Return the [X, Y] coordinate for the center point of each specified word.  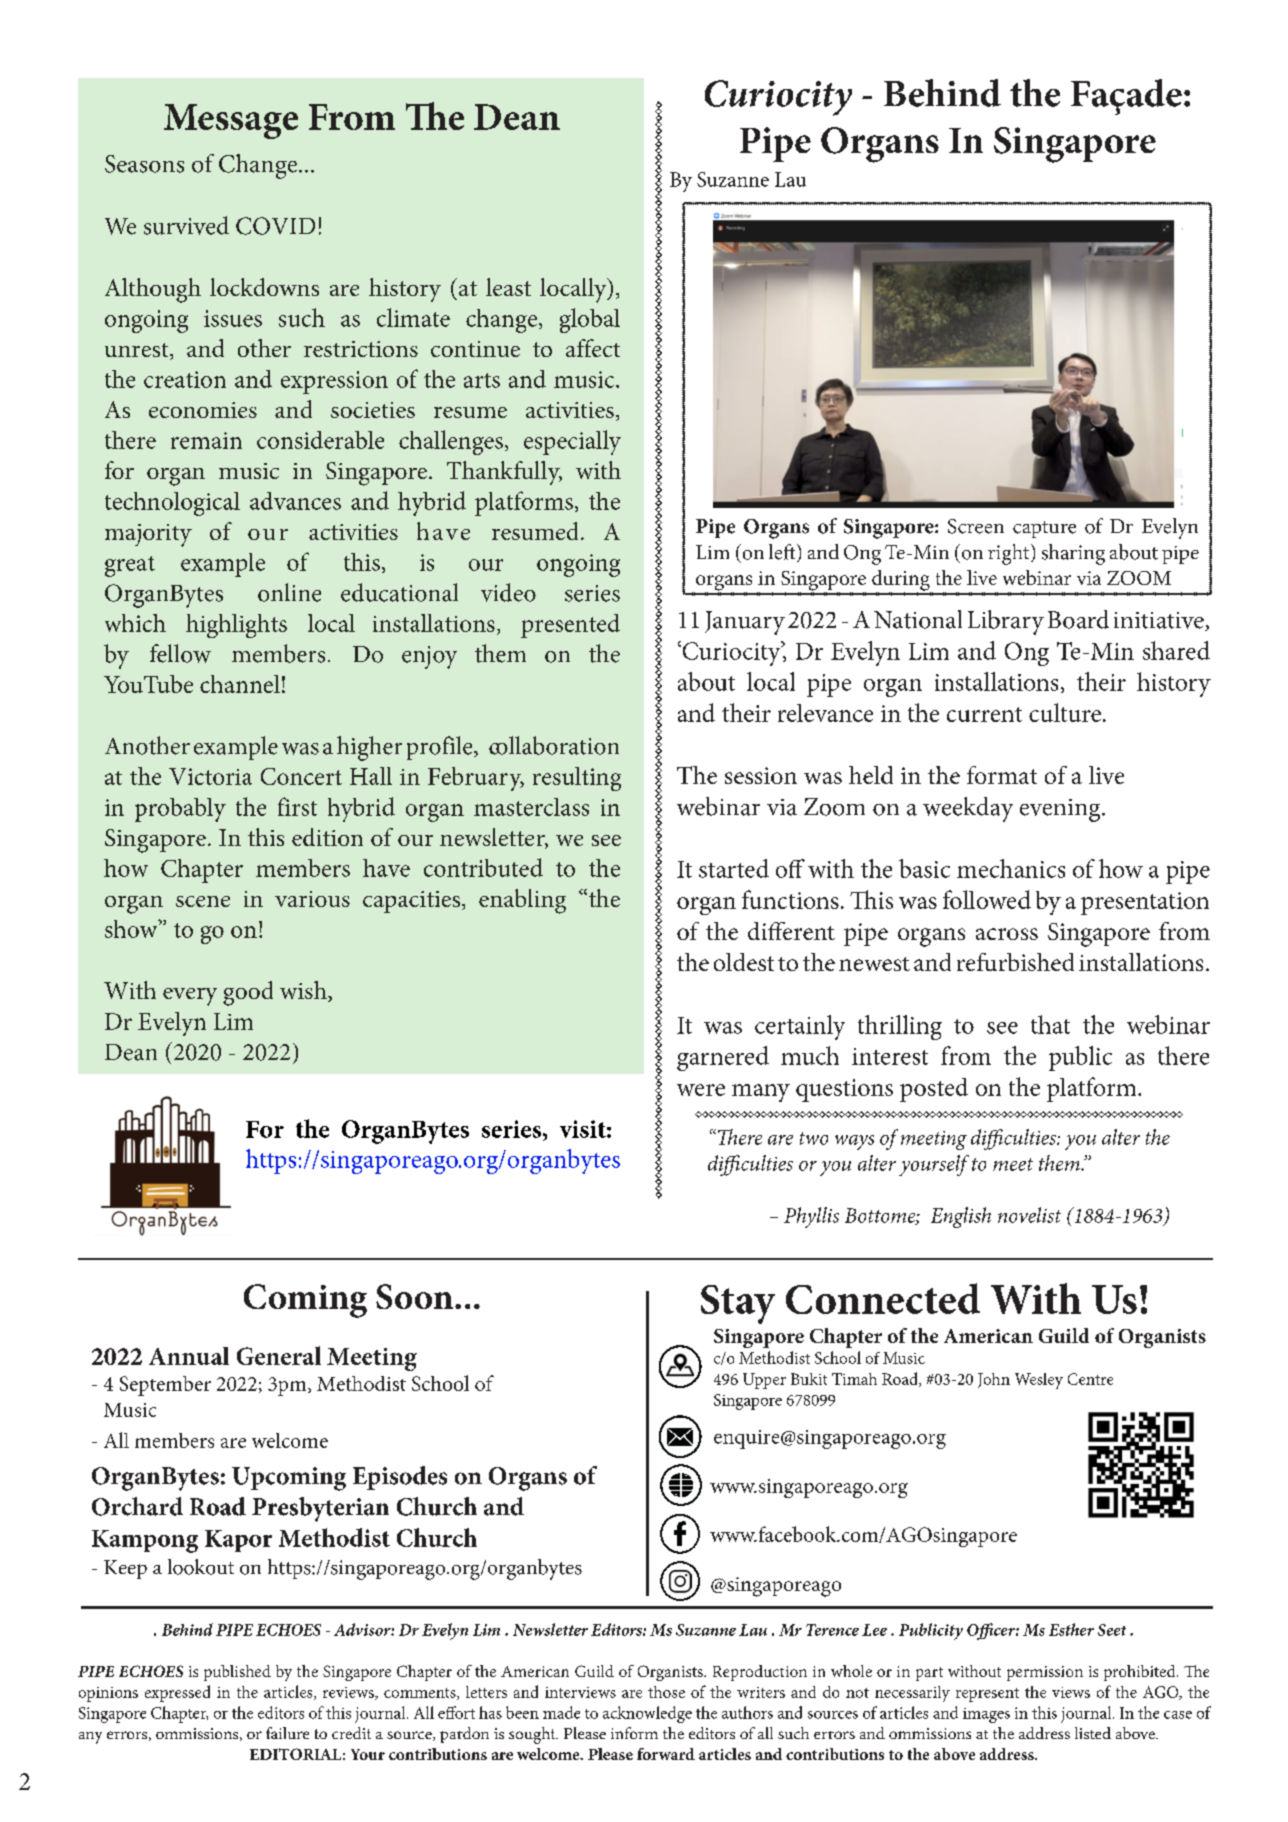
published [237, 1673]
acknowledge [647, 1714]
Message [231, 121]
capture [1044, 529]
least [508, 287]
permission [1045, 1673]
